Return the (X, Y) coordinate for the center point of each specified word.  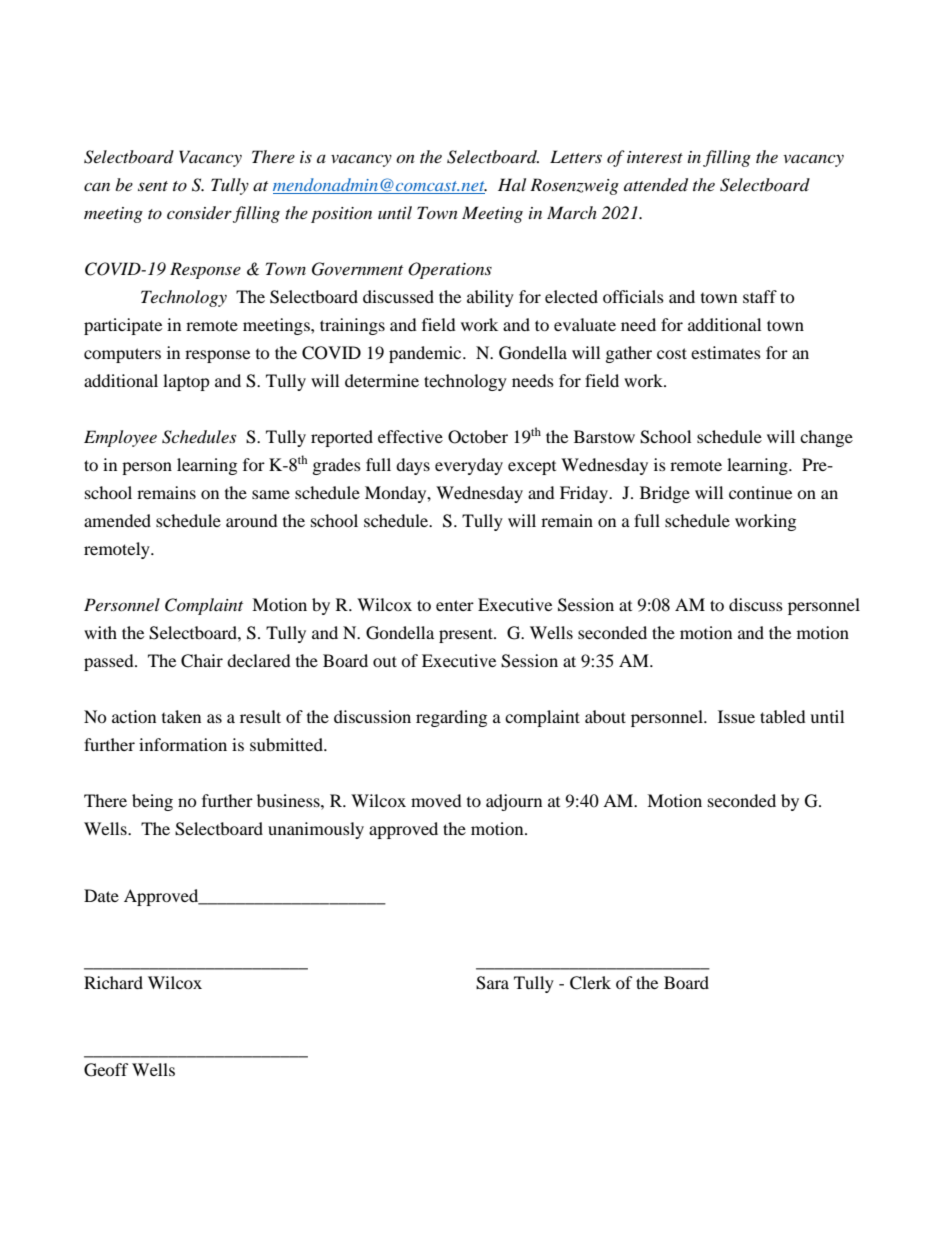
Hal (512, 184)
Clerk (590, 983)
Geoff (106, 1070)
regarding (451, 718)
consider (199, 212)
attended (656, 185)
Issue (736, 716)
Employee (120, 438)
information (183, 744)
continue (760, 492)
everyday (469, 466)
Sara (492, 983)
